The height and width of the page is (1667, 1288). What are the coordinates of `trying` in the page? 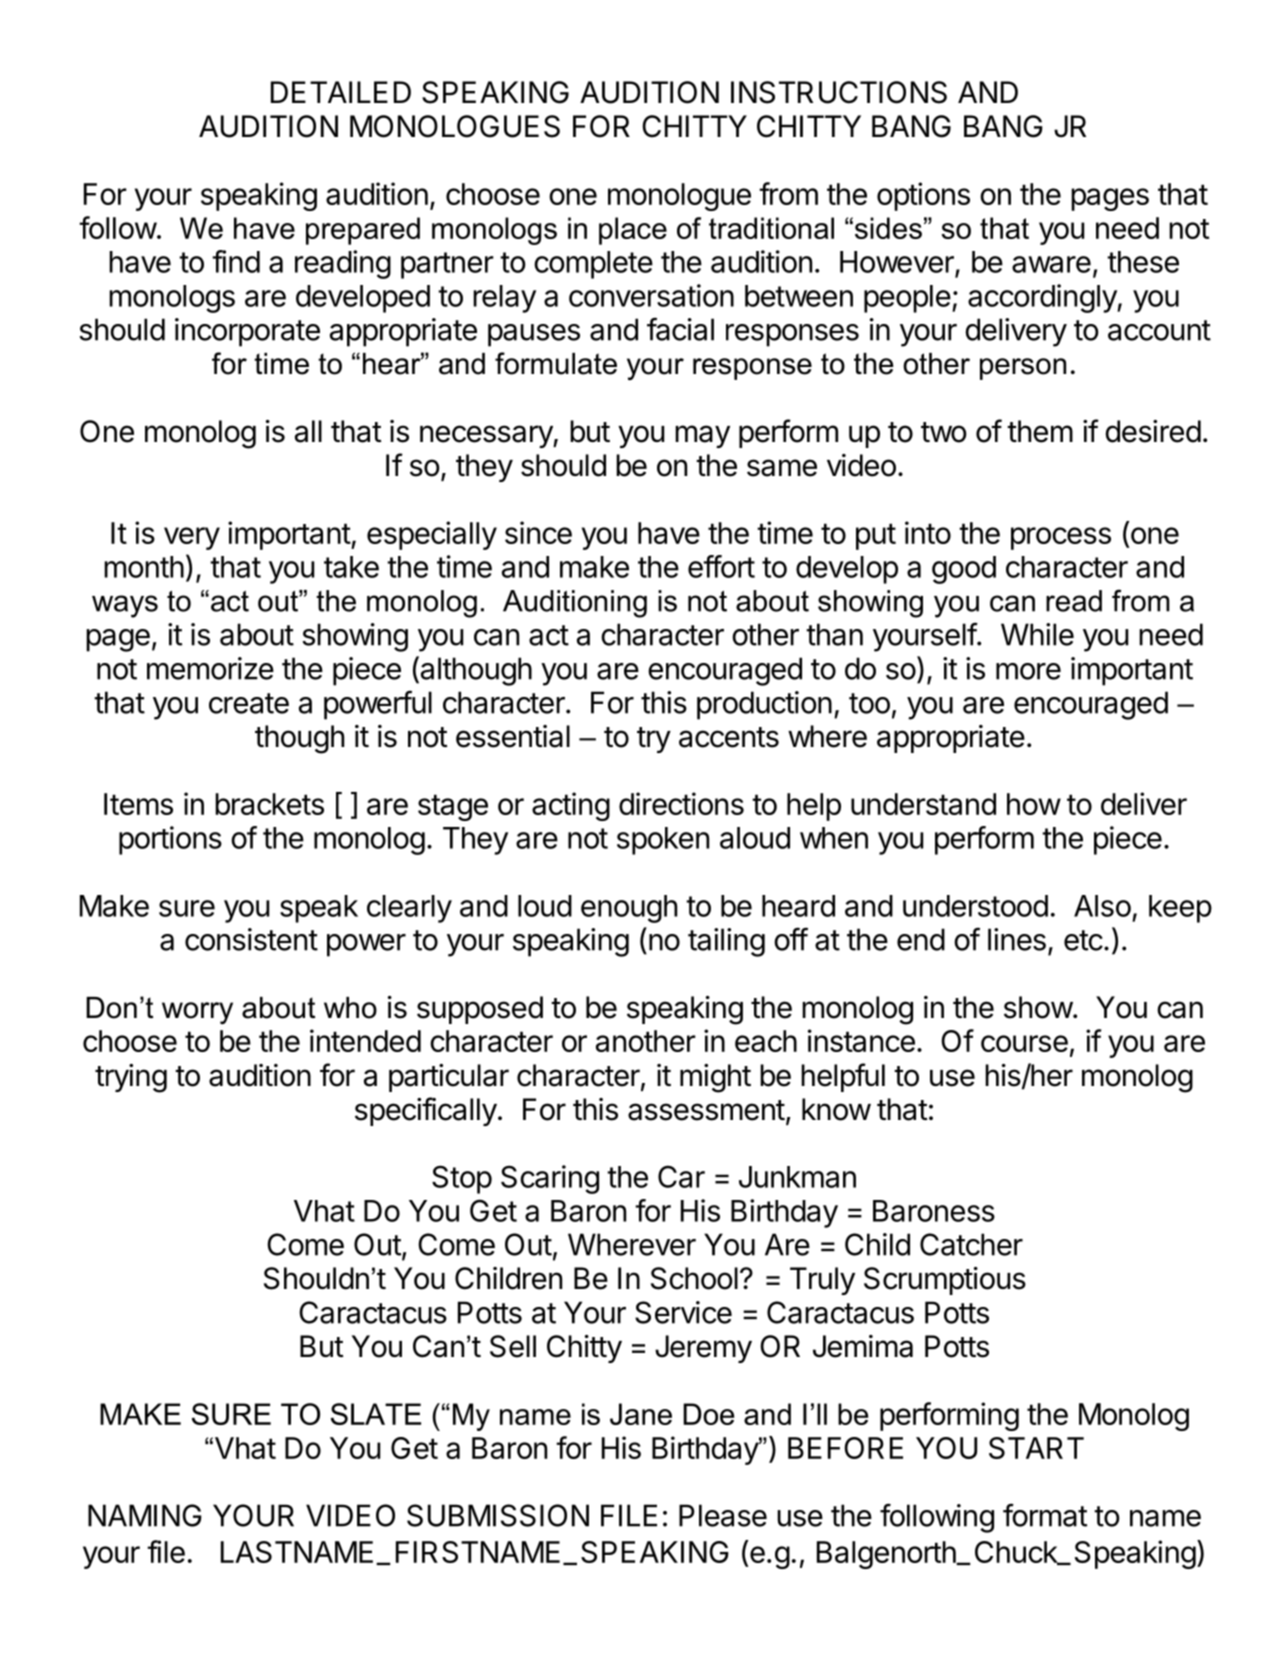 It's located at (131, 1078).
